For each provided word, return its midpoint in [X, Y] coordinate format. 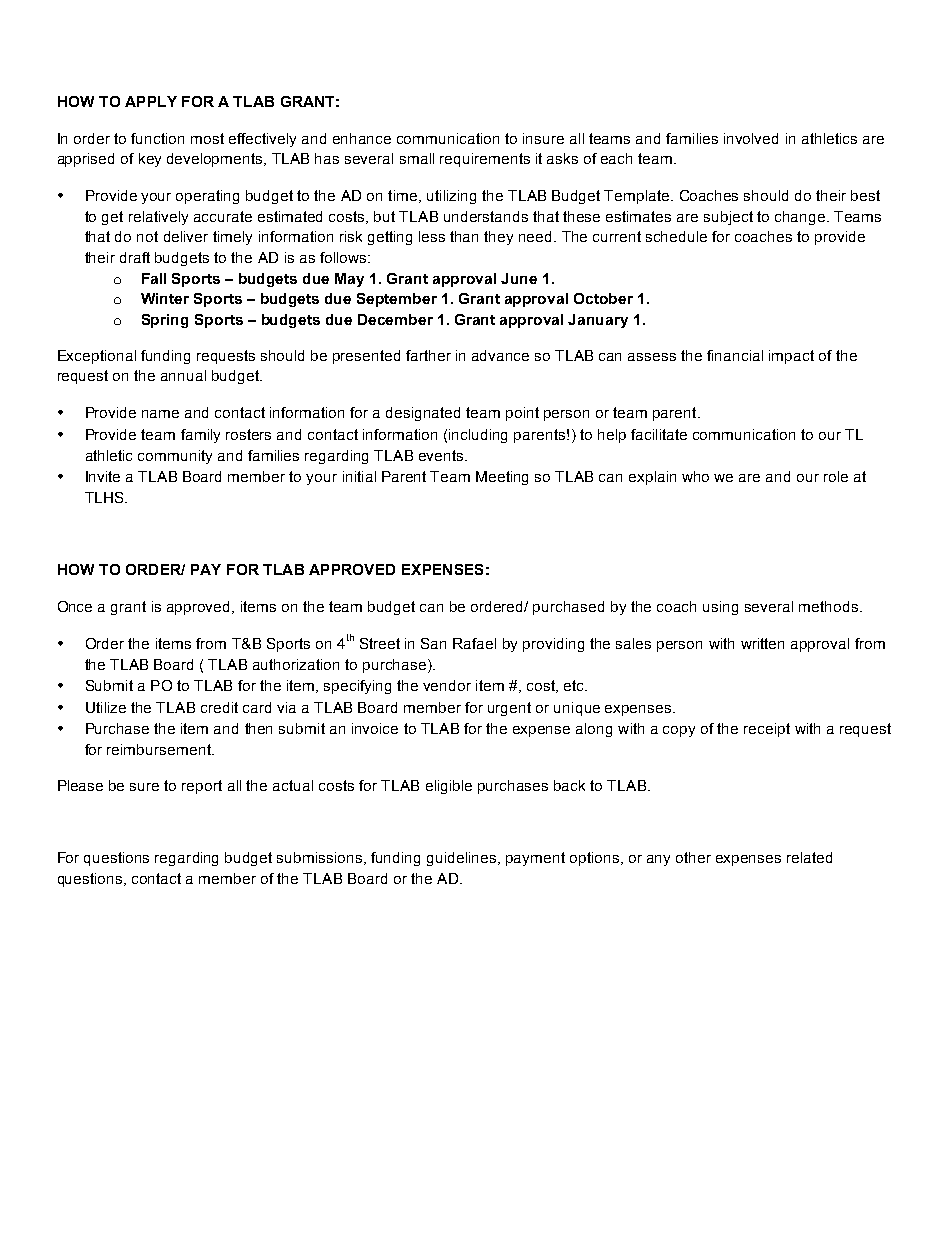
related [809, 857]
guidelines [463, 859]
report [202, 787]
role [836, 476]
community [175, 457]
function [157, 138]
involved [751, 138]
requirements [485, 160]
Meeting [502, 478]
